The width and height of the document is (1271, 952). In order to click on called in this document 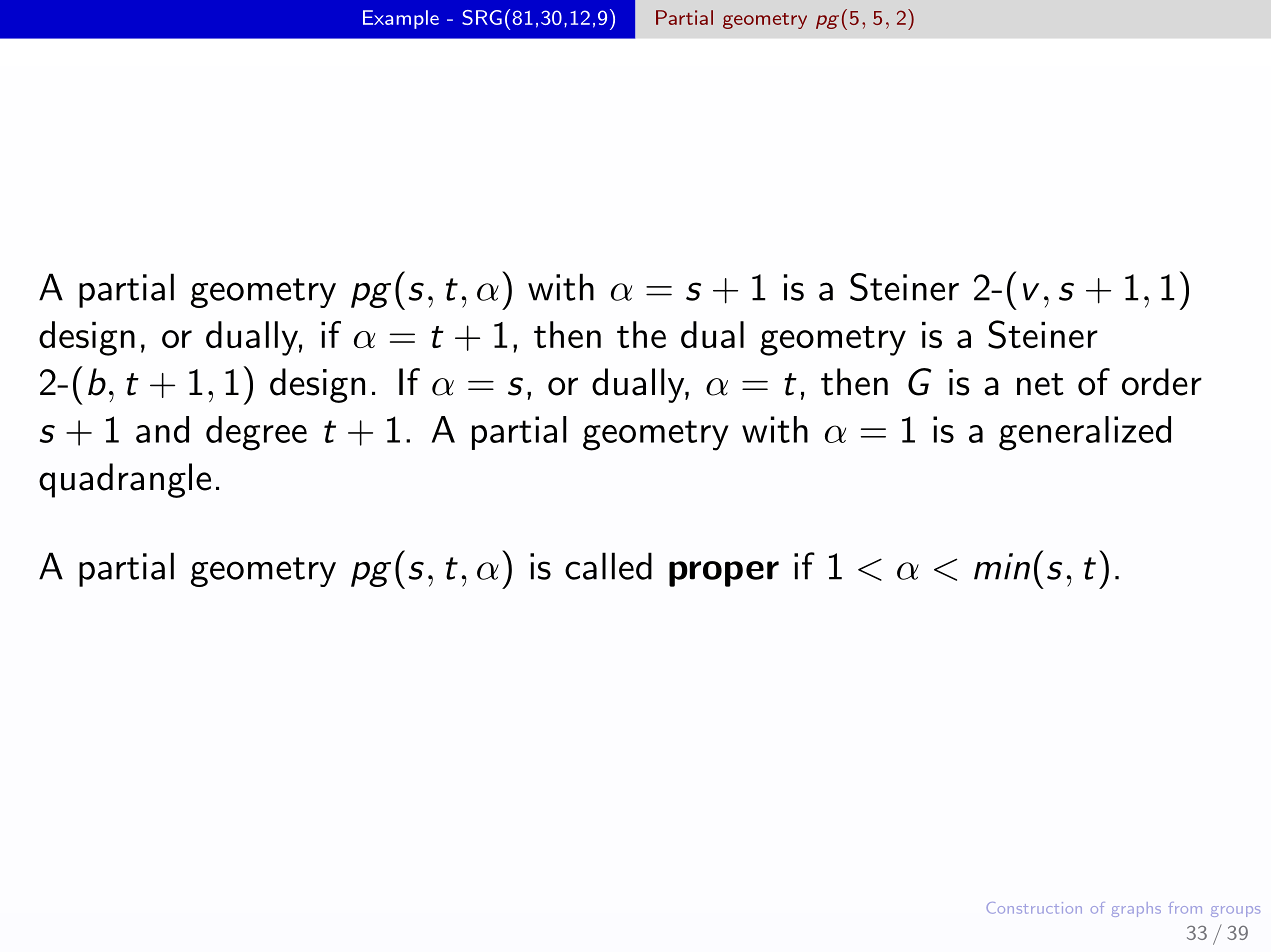, I will do `click(608, 566)`.
